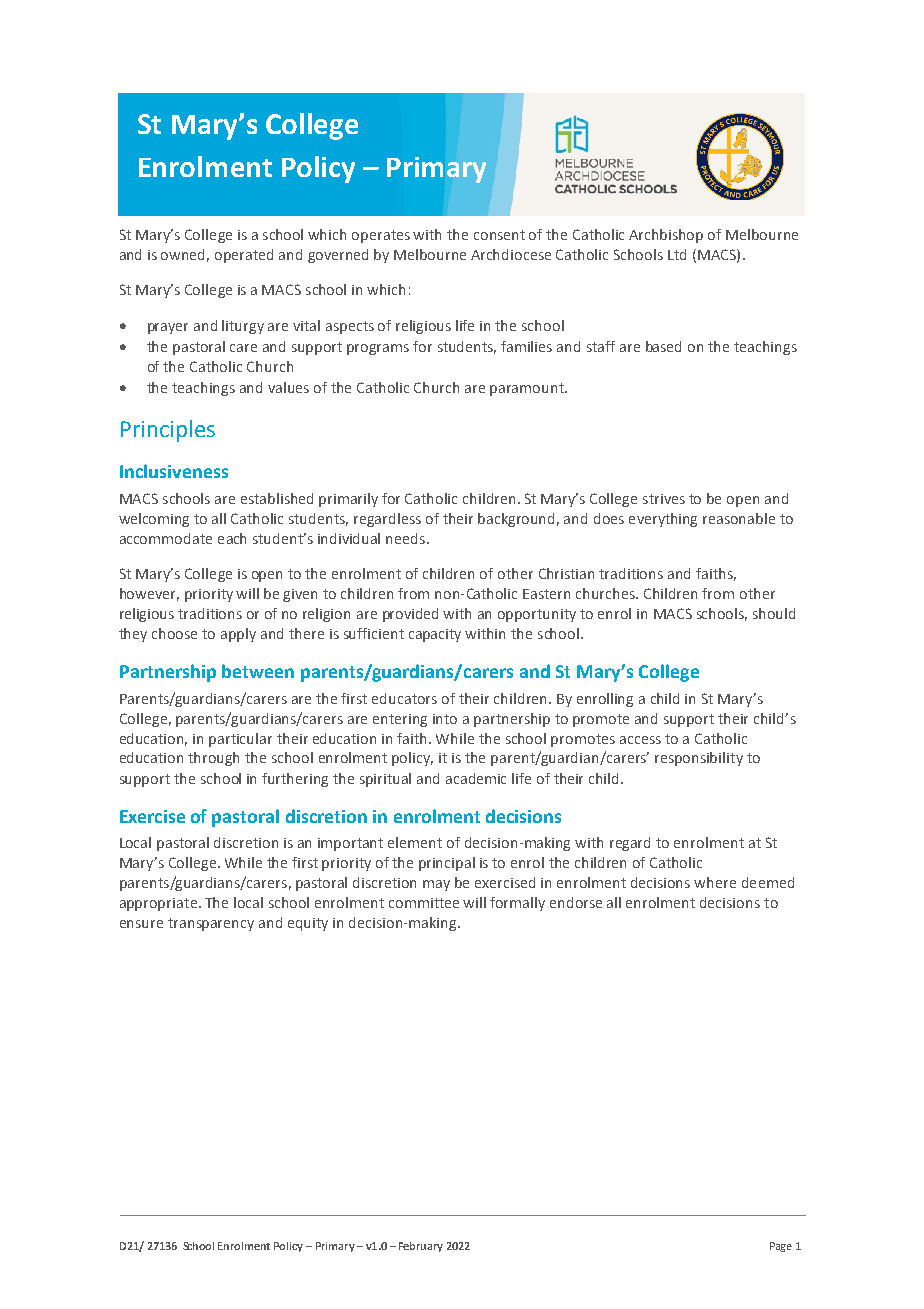 The image size is (924, 1309). Describe the element at coordinates (576, 902) in the screenshot. I see `endorse` at that location.
